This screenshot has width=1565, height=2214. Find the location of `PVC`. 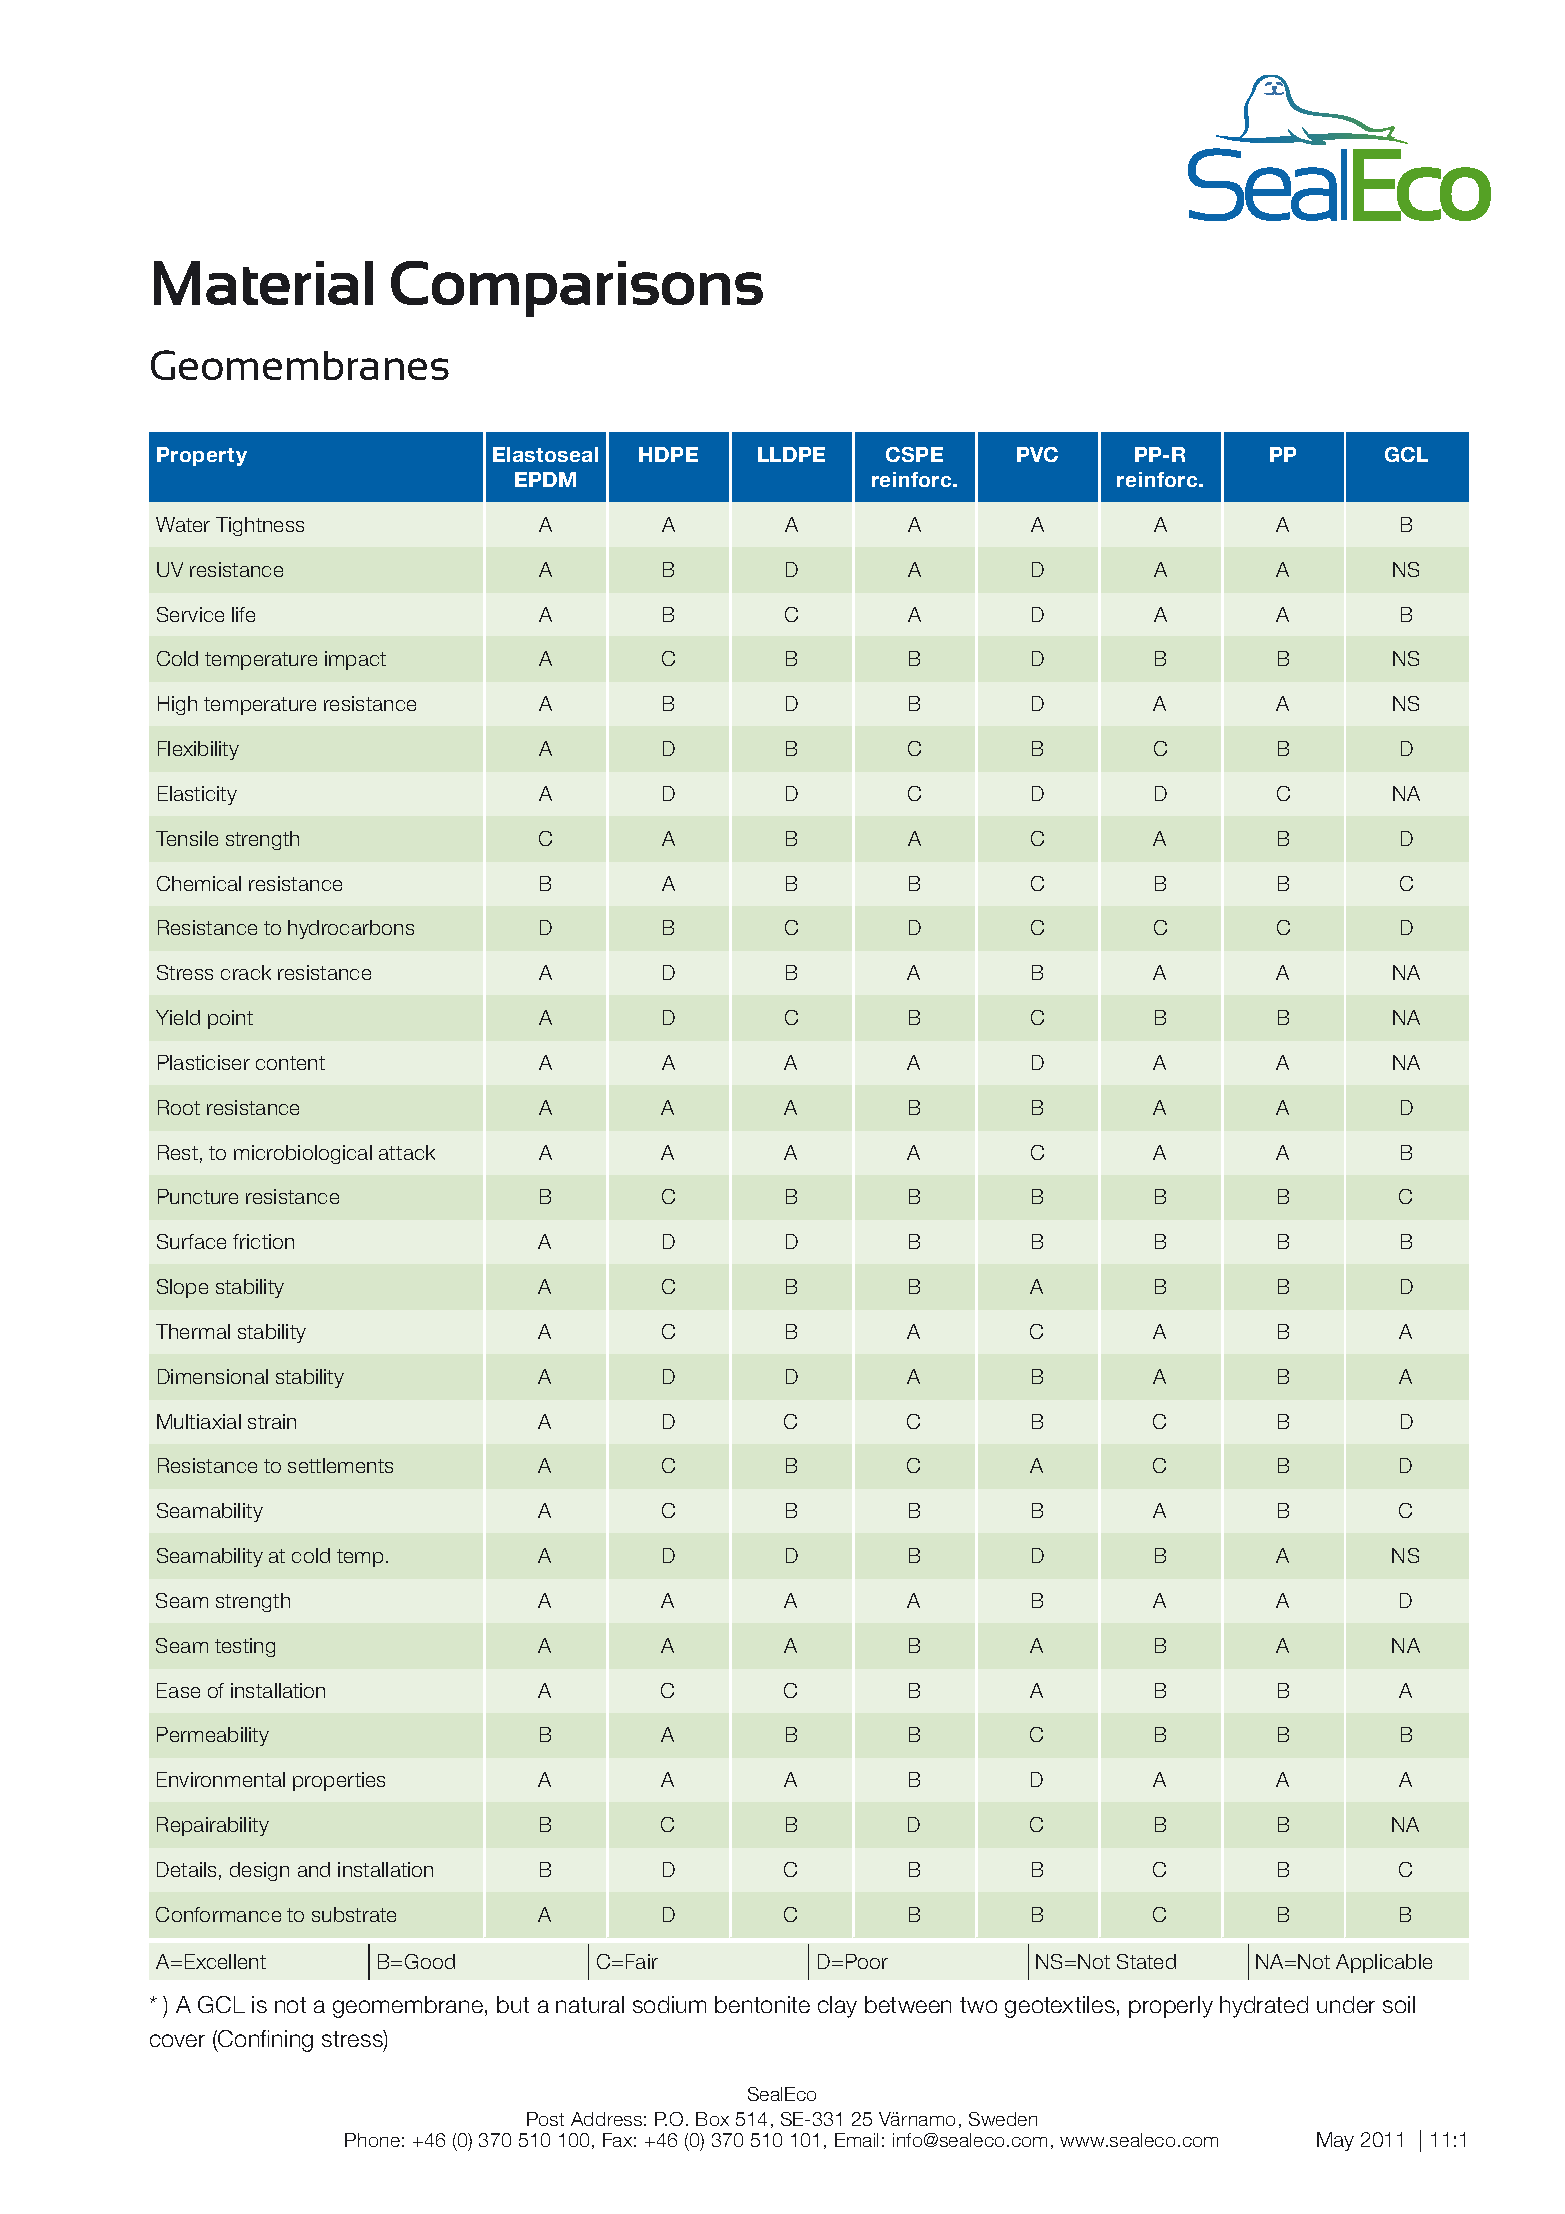

PVC is located at coordinates (1037, 454).
